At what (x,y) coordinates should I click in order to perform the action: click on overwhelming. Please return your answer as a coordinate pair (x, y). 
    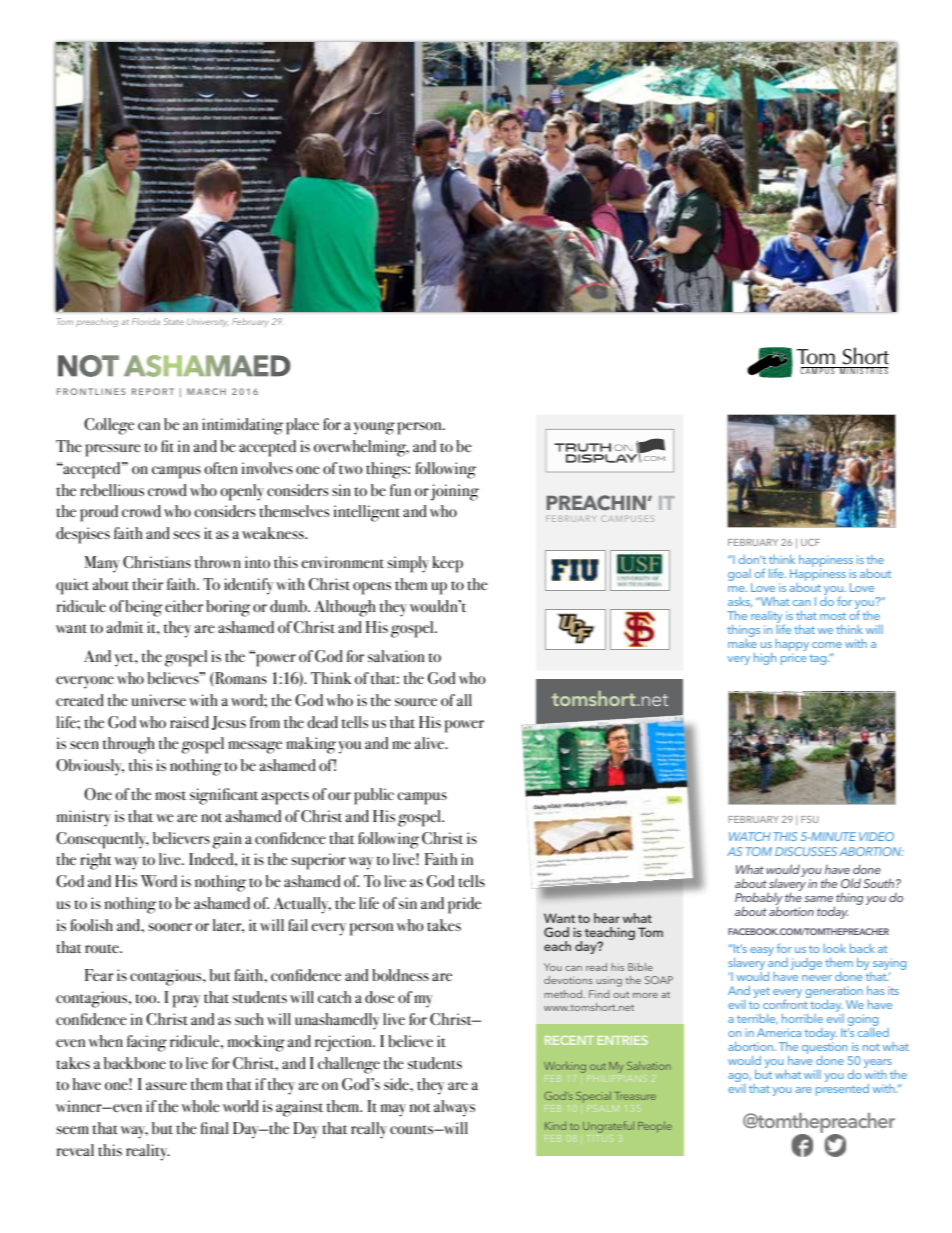
    Looking at the image, I should click on (361, 448).
